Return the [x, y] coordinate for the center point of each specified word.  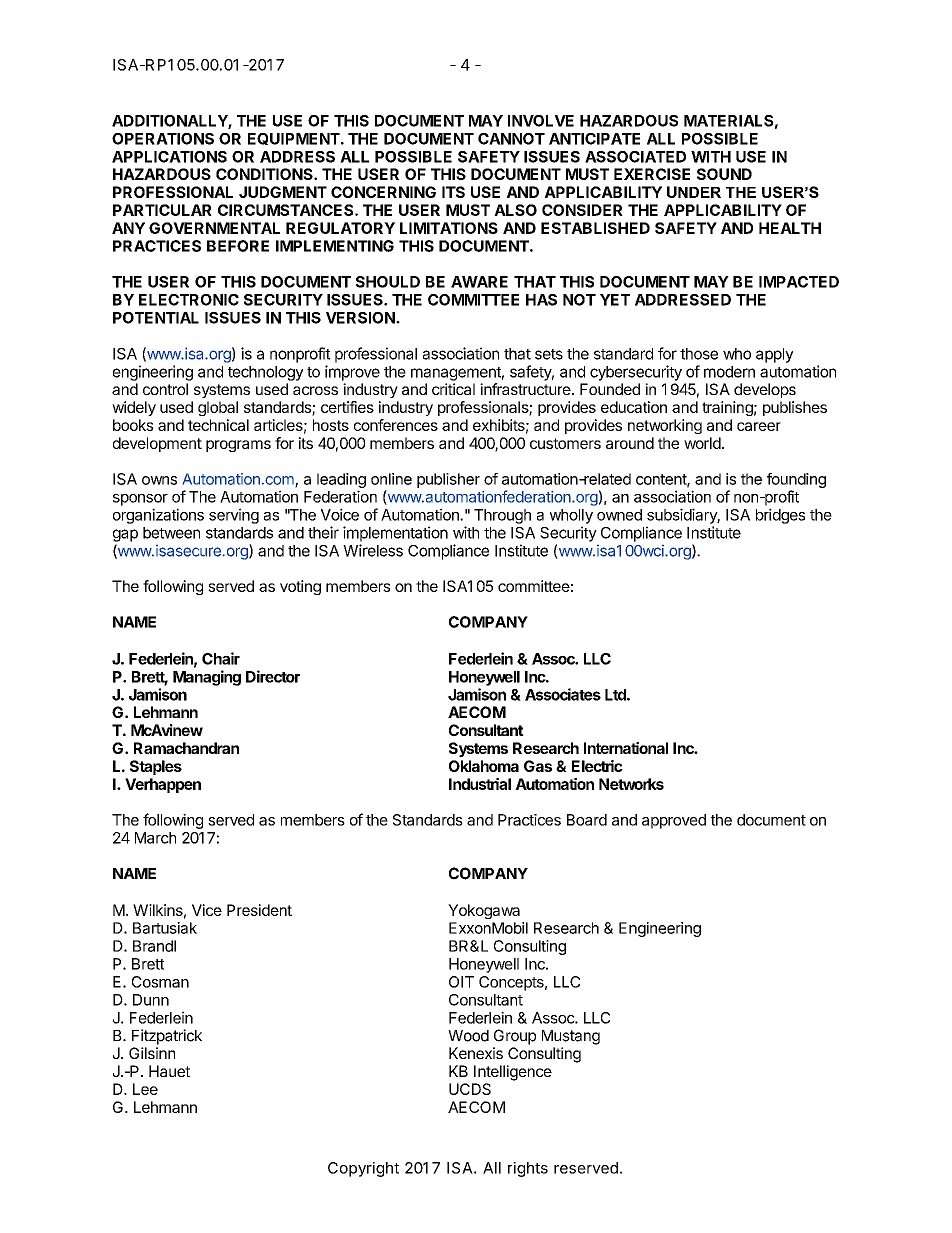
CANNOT [511, 139]
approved [674, 821]
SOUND [724, 174]
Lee [145, 1089]
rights [528, 1169]
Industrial [480, 784]
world [702, 443]
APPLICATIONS [169, 157]
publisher [448, 480]
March [155, 838]
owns [159, 480]
